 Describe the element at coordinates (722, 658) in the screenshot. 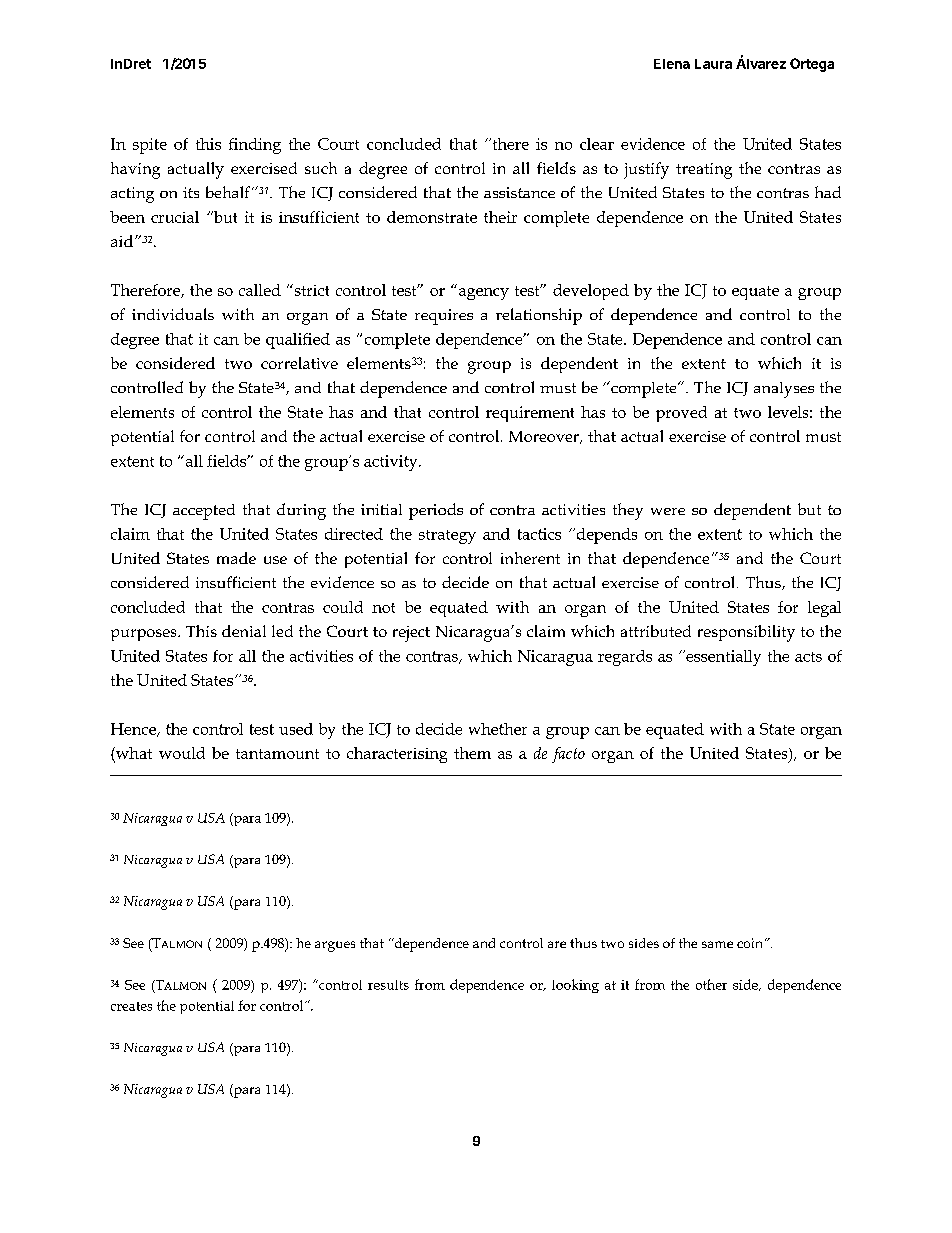

I see `essentially` at that location.
